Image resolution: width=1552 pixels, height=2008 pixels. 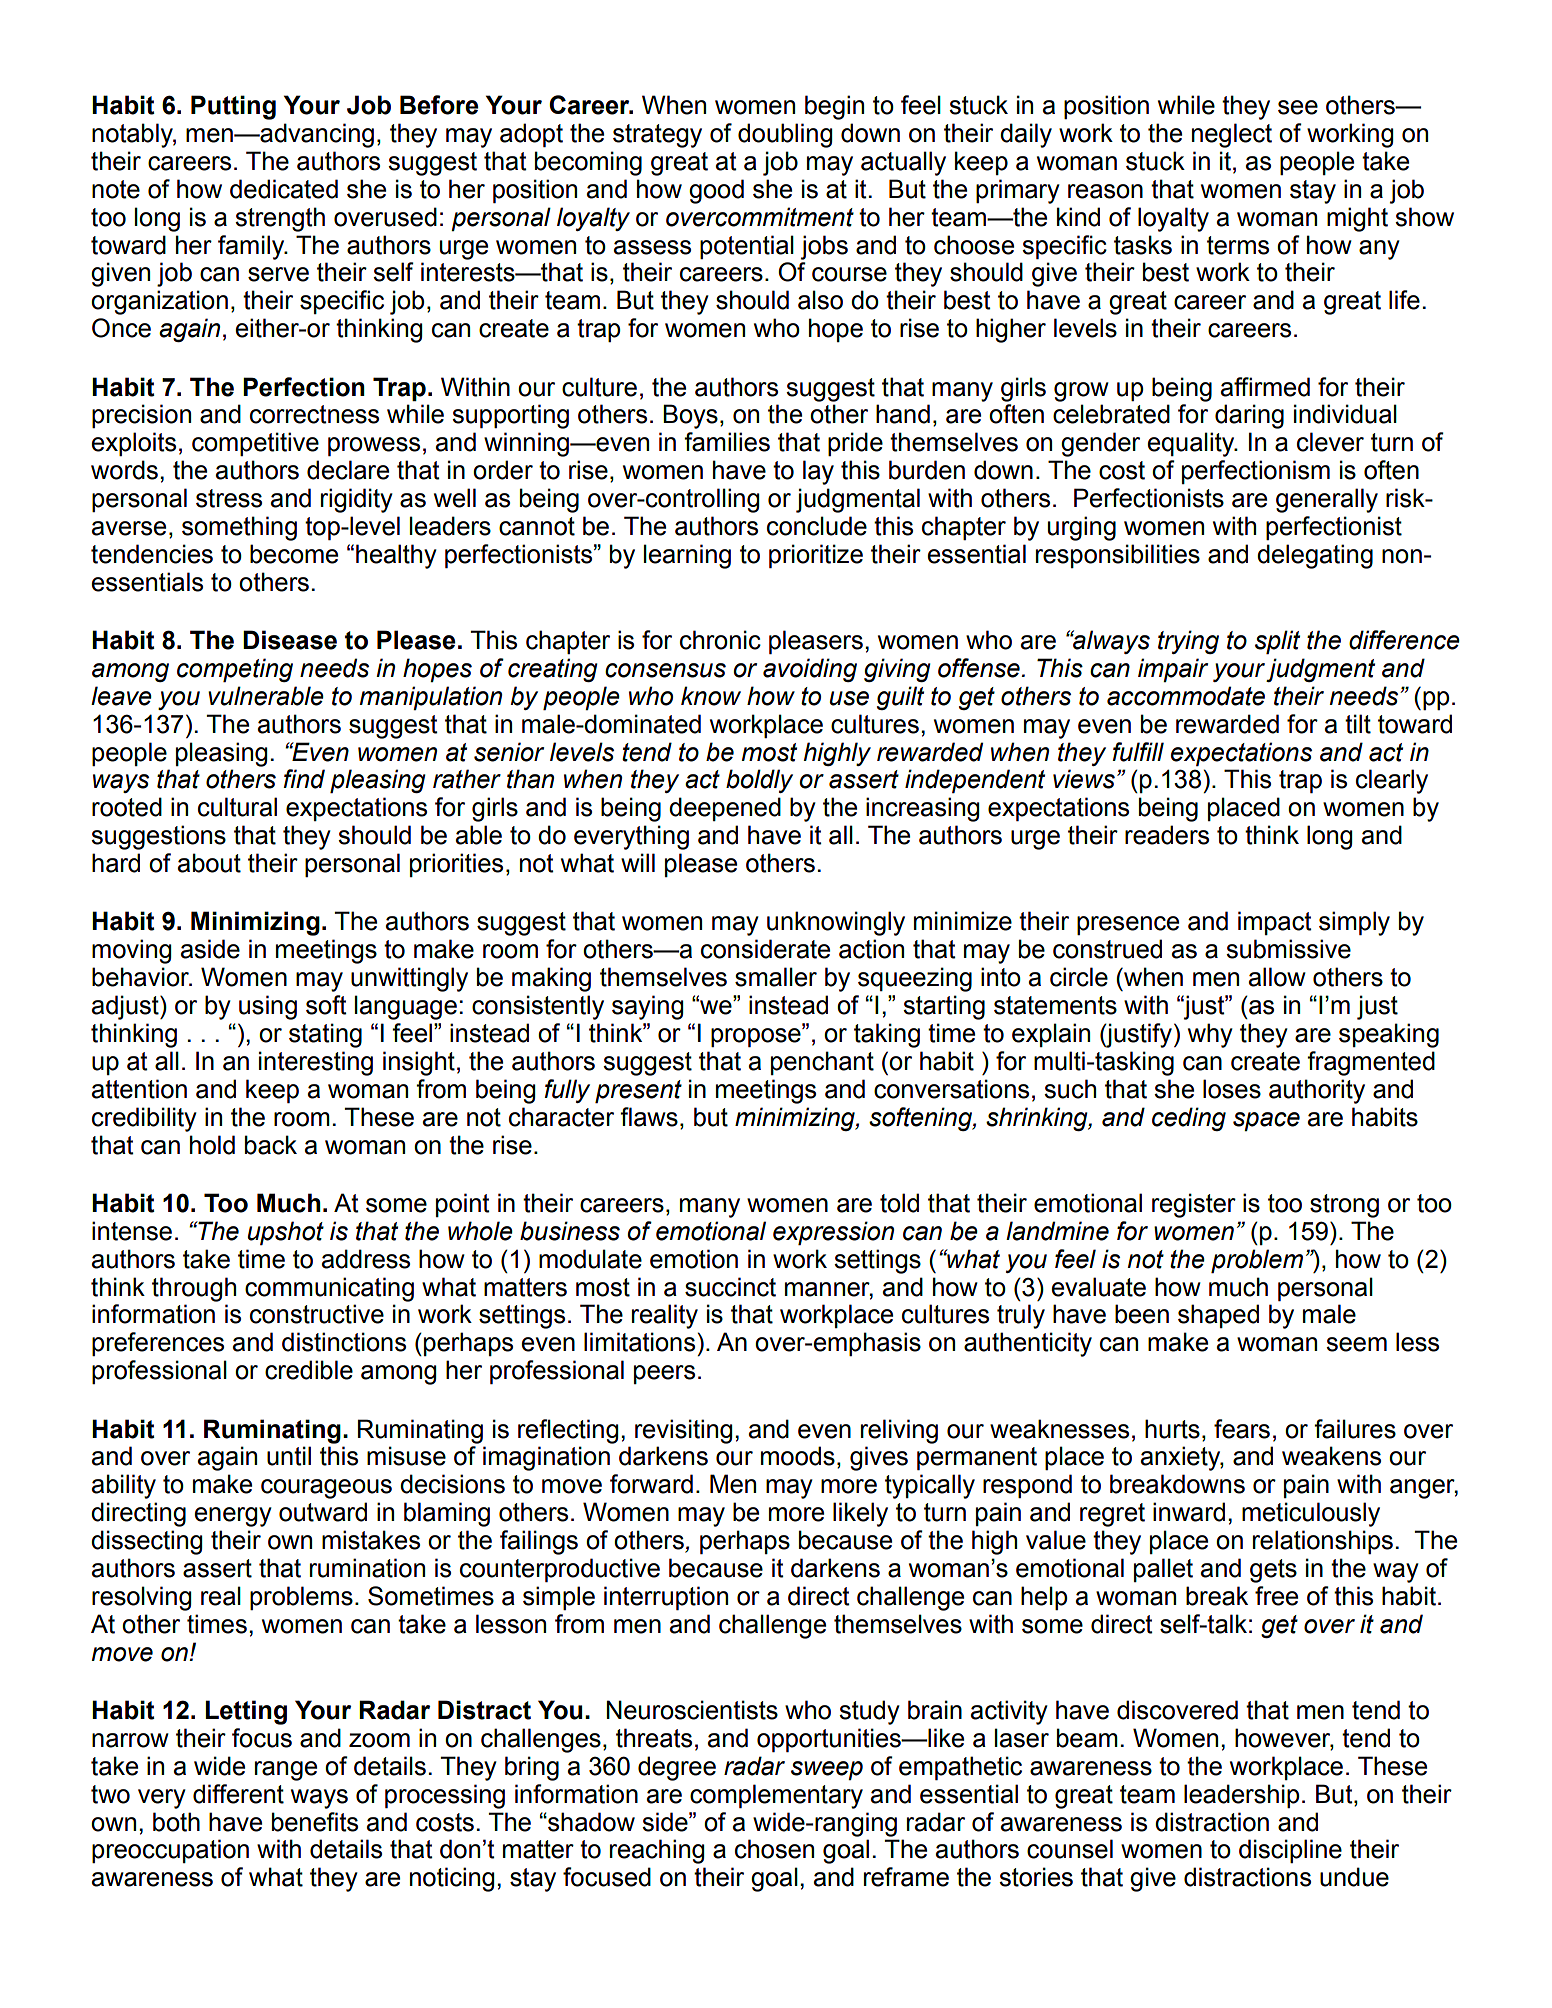 What do you see at coordinates (1277, 977) in the screenshot?
I see `allow` at bounding box center [1277, 977].
